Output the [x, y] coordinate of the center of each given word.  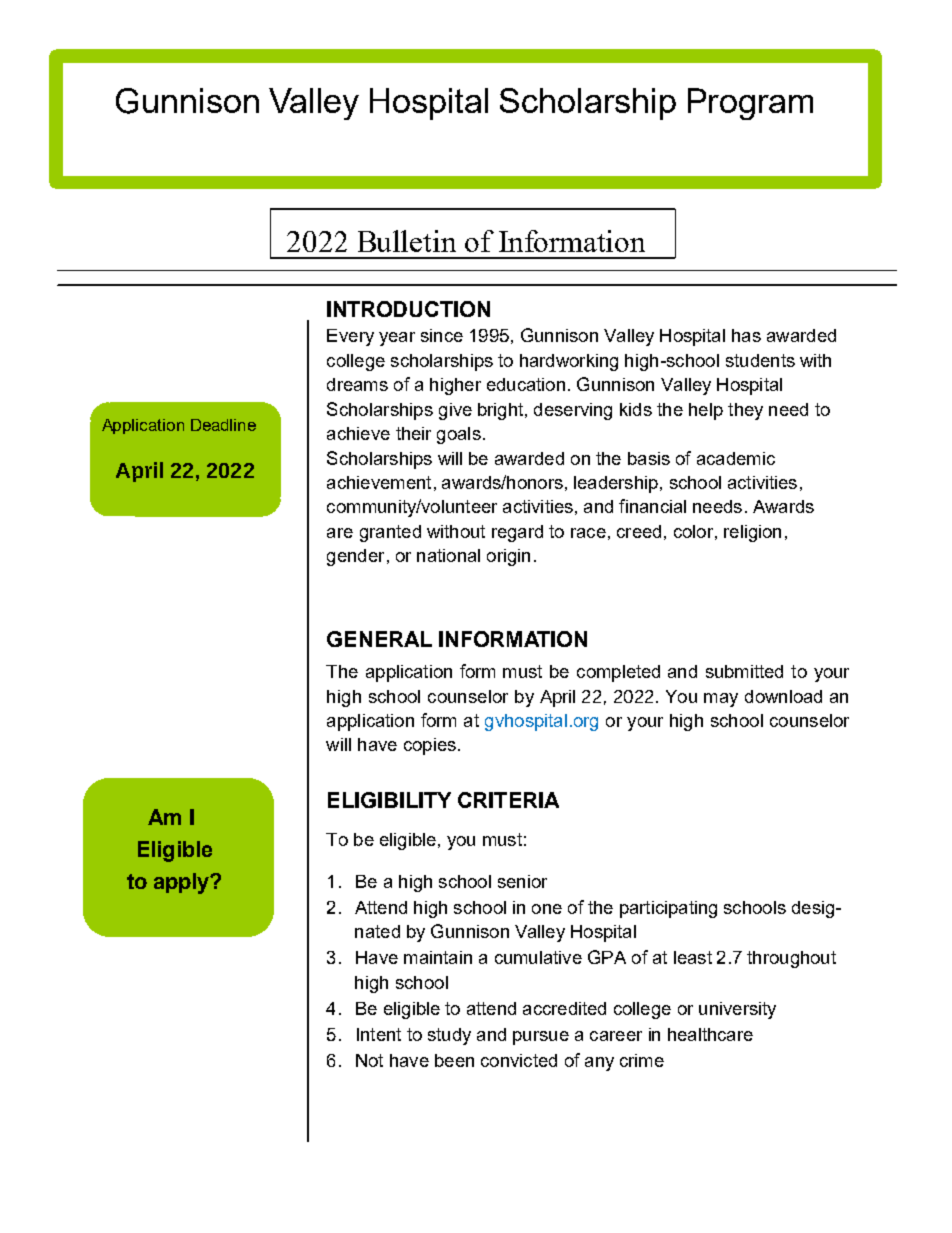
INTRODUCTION [408, 309]
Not [369, 1060]
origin [508, 557]
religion [752, 533]
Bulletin [407, 241]
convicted [519, 1060]
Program [750, 104]
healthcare [710, 1034]
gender [355, 557]
